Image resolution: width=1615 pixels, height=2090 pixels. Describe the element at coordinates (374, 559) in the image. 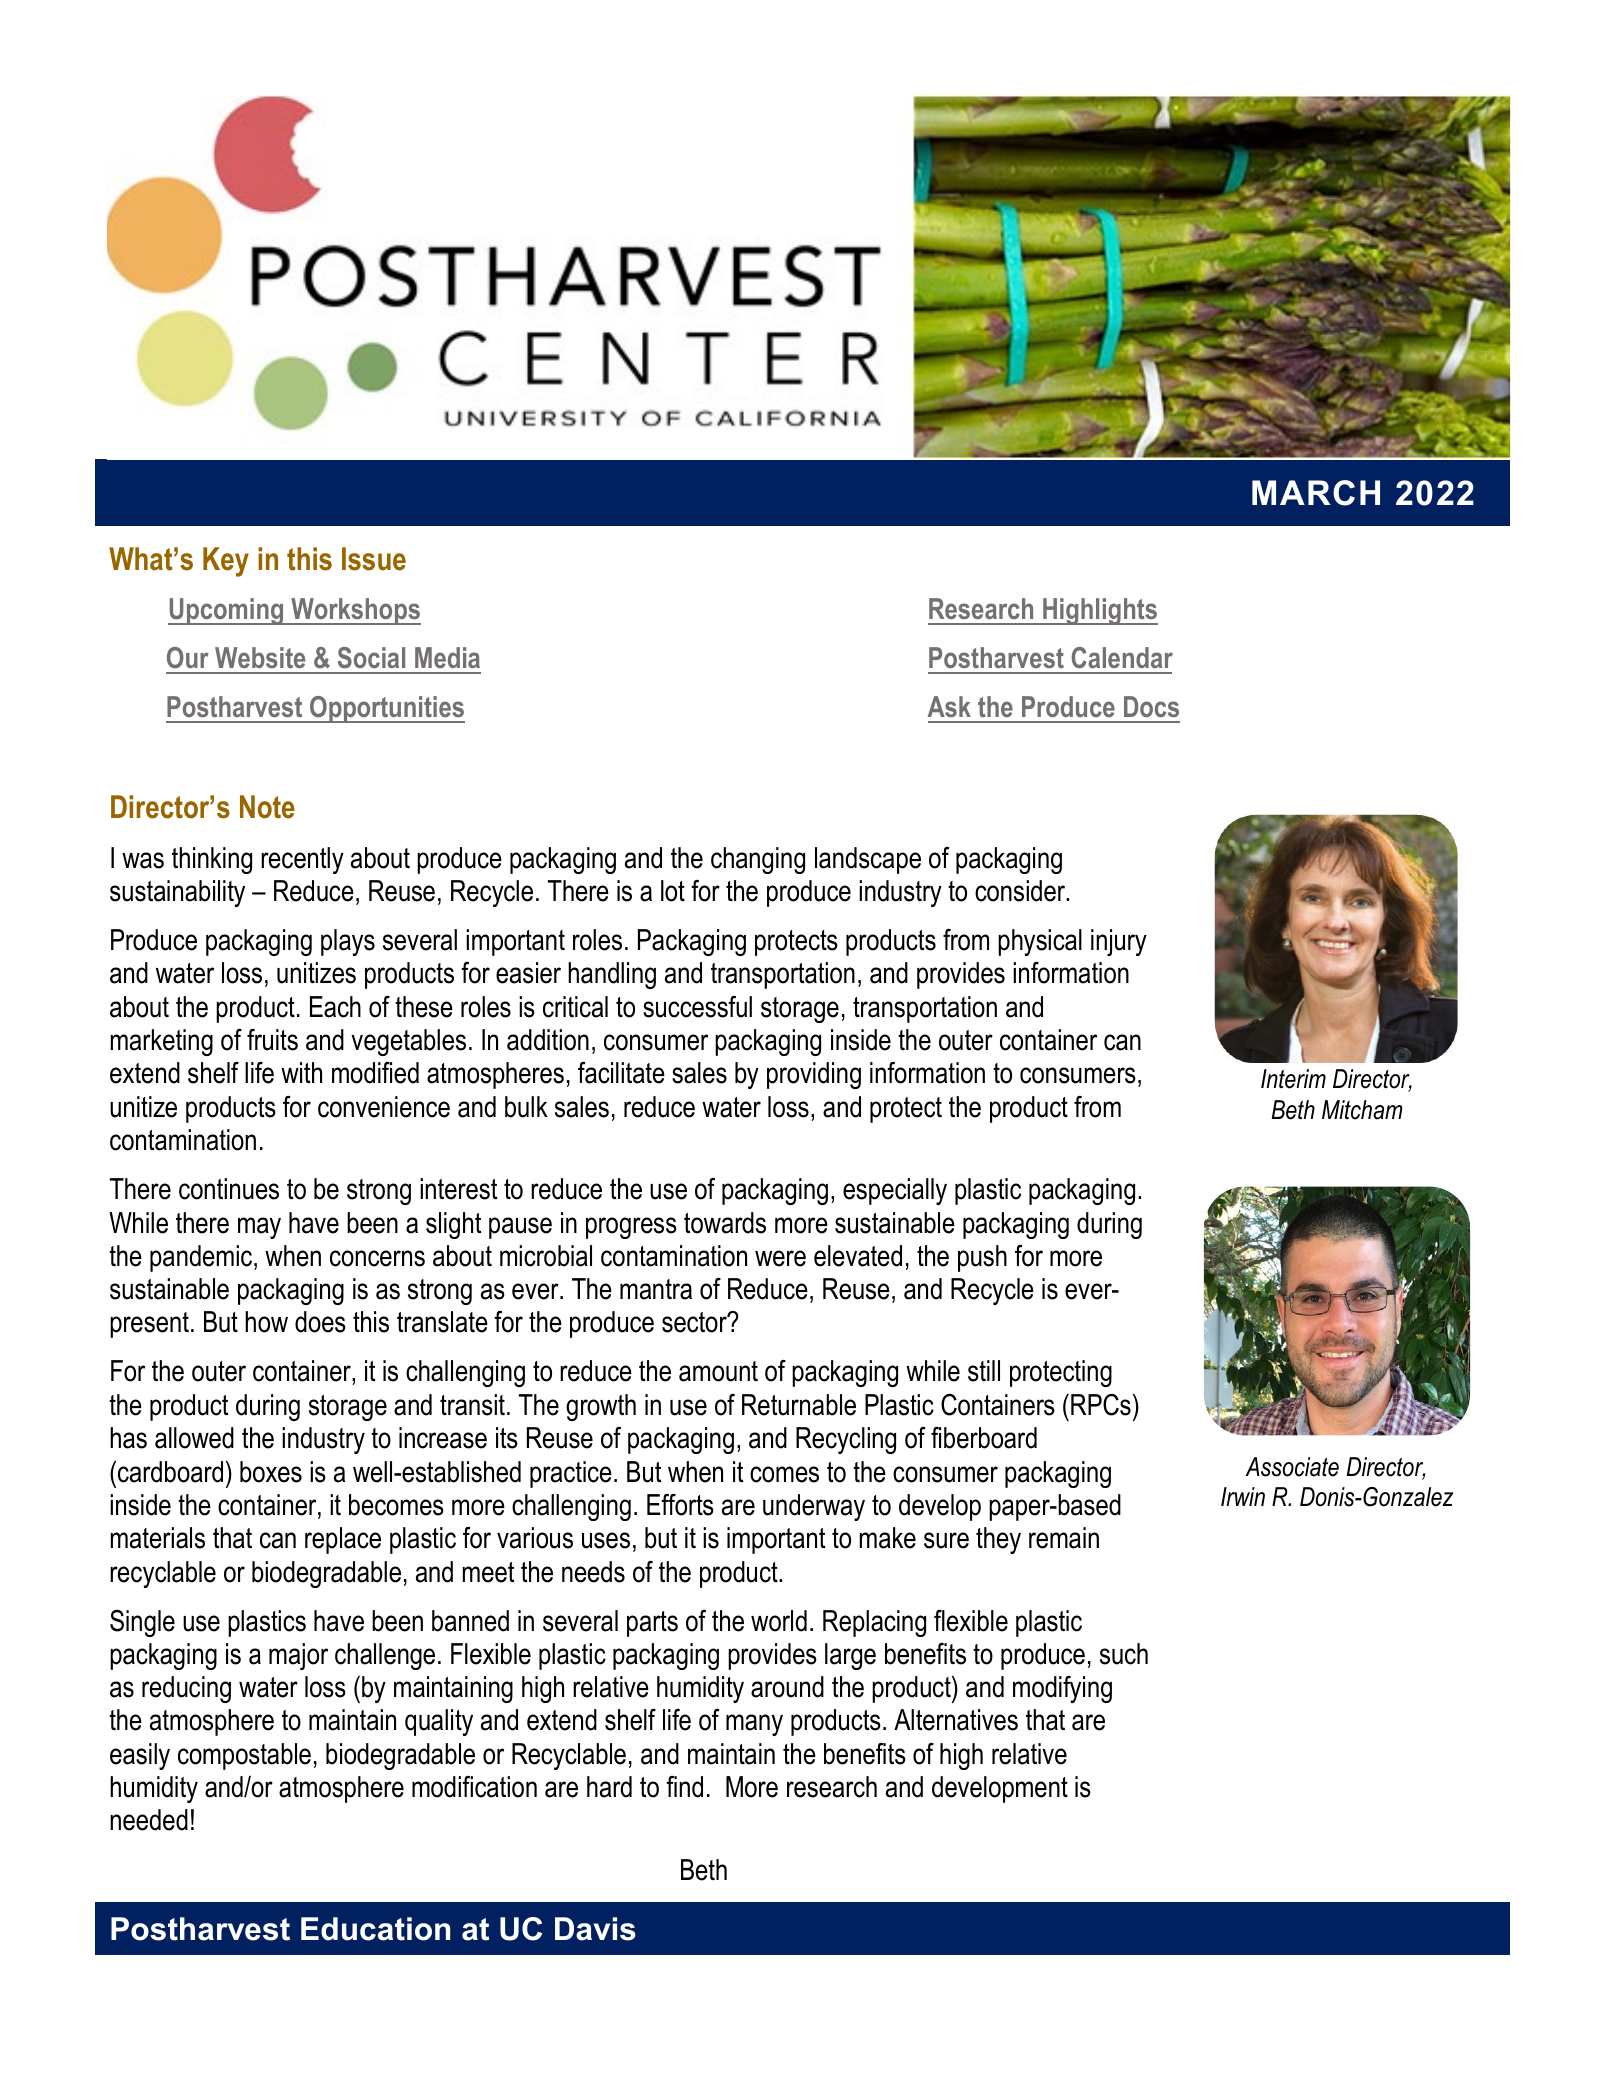

I see `Issue` at that location.
